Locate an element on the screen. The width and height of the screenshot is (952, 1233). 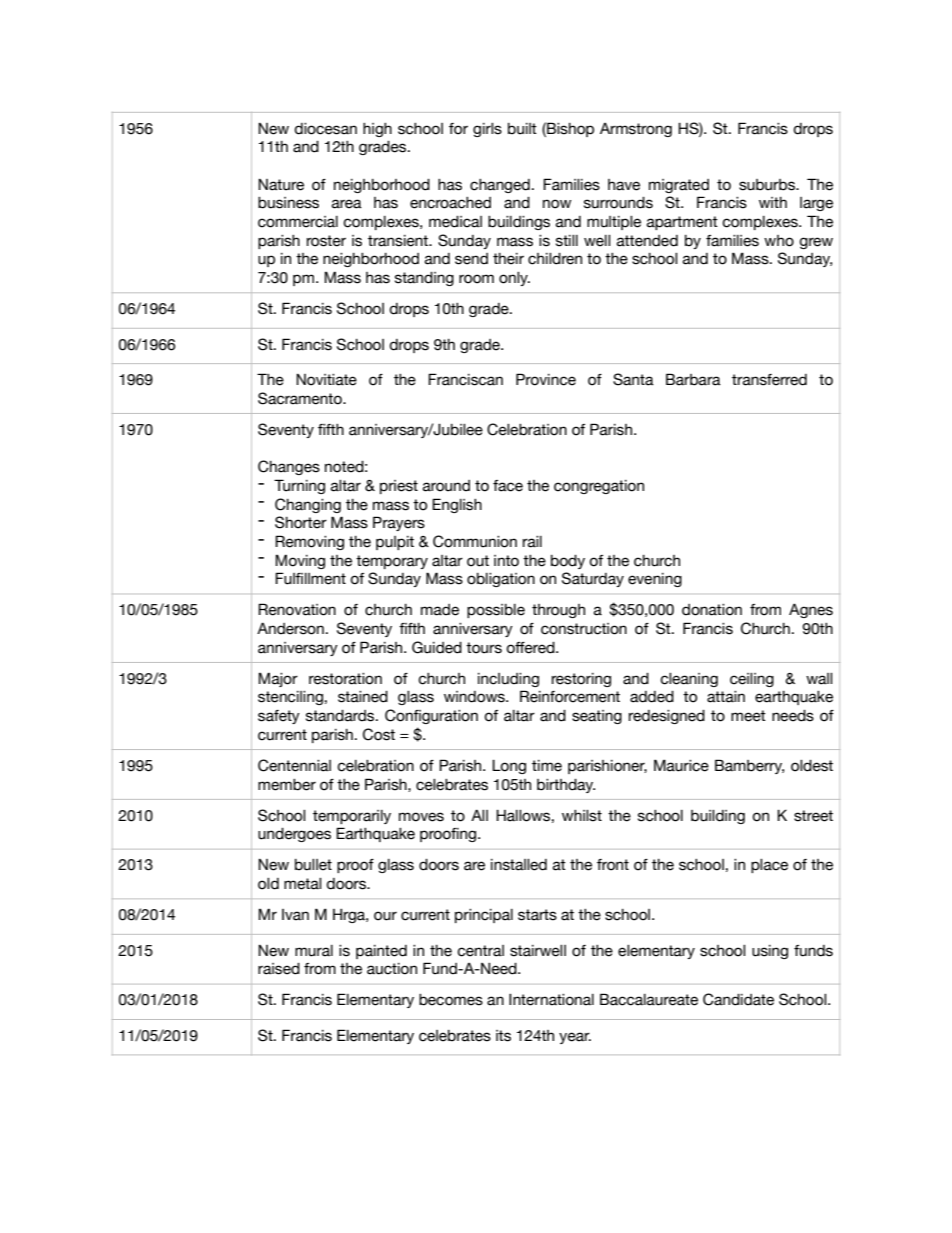
Reinforcement is located at coordinates (570, 696).
